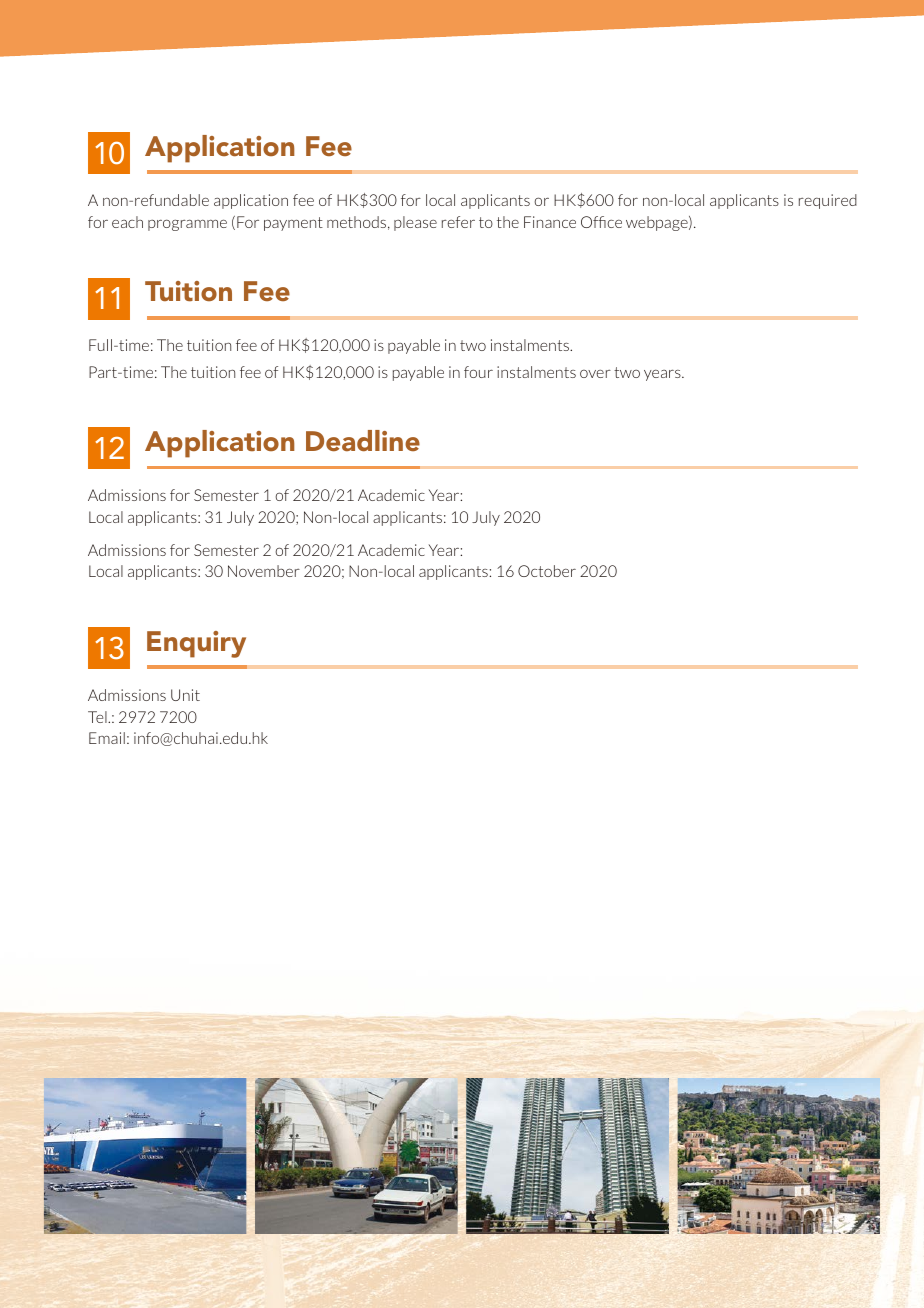 The width and height of the image is (924, 1308). I want to click on four, so click(478, 372).
